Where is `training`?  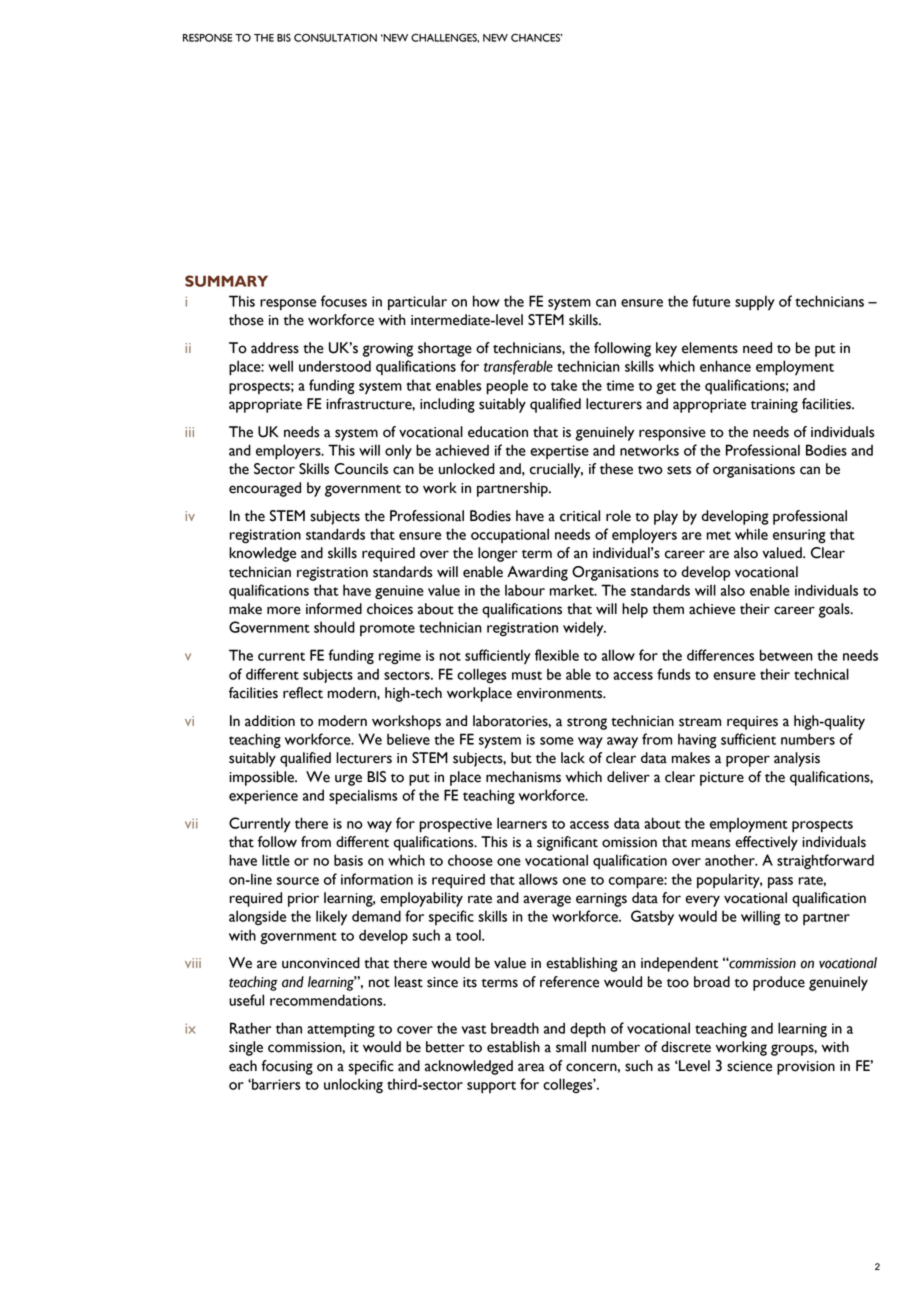
training is located at coordinates (774, 406).
